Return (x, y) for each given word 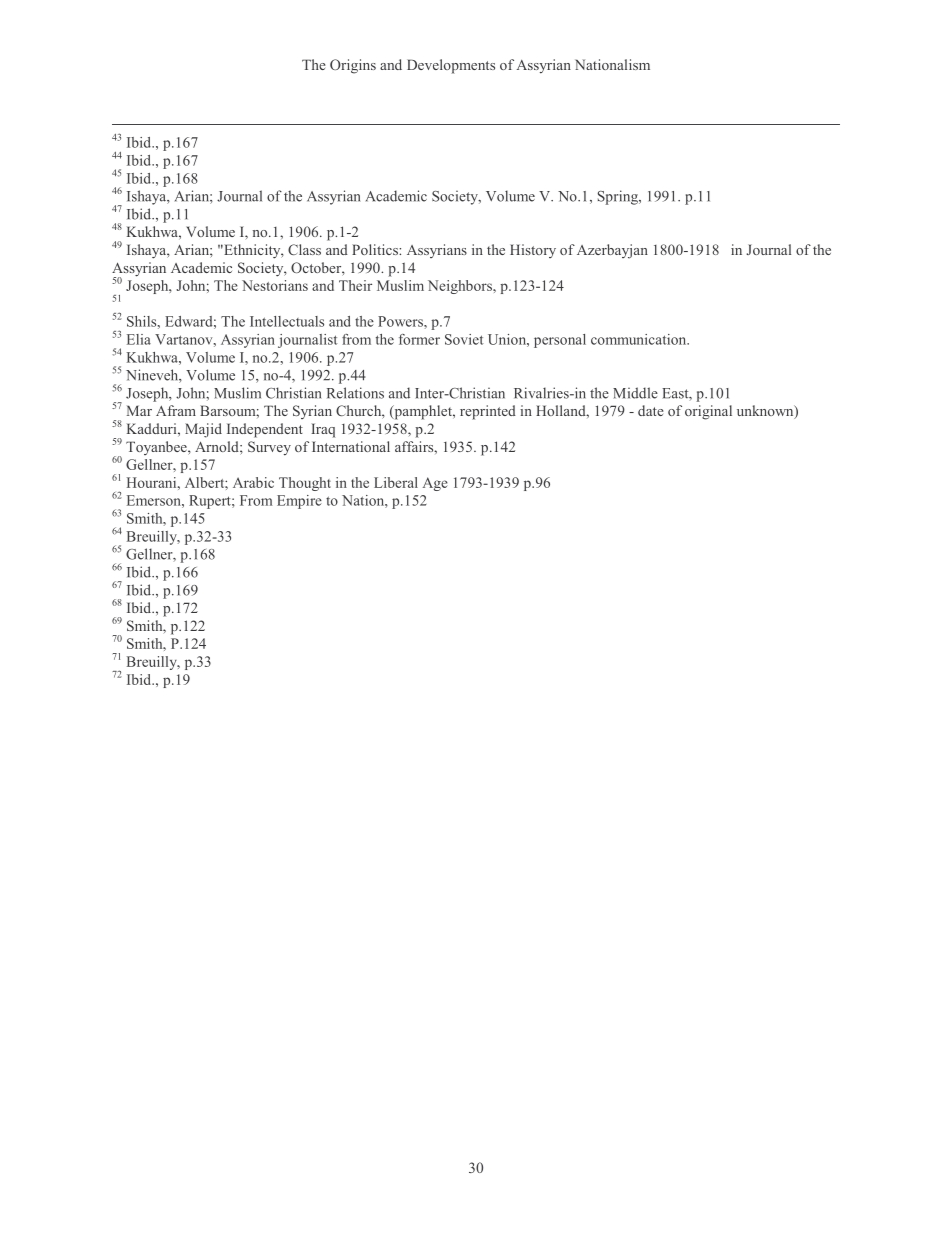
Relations (355, 393)
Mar (139, 410)
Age (435, 484)
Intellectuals (287, 321)
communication (640, 339)
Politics (376, 249)
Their (355, 285)
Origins (353, 66)
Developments (451, 66)
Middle (635, 393)
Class (304, 249)
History (533, 251)
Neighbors (461, 287)
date (651, 410)
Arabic (253, 482)
